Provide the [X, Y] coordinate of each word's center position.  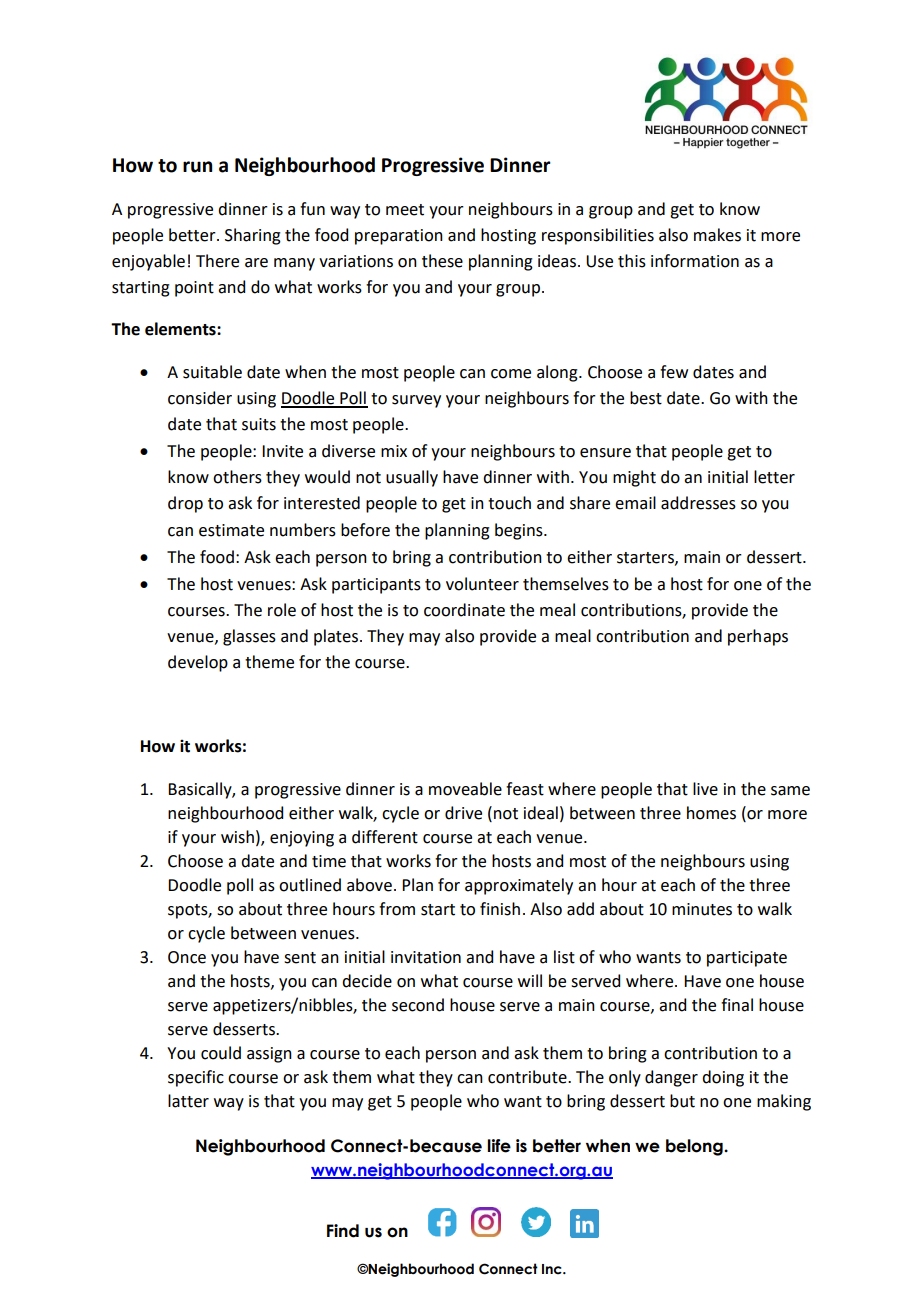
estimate [231, 530]
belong [695, 1147]
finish [500, 909]
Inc [553, 1269]
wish [237, 837]
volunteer [482, 584]
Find [343, 1231]
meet [405, 210]
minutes [702, 909]
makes [717, 235]
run [197, 167]
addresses [698, 503]
